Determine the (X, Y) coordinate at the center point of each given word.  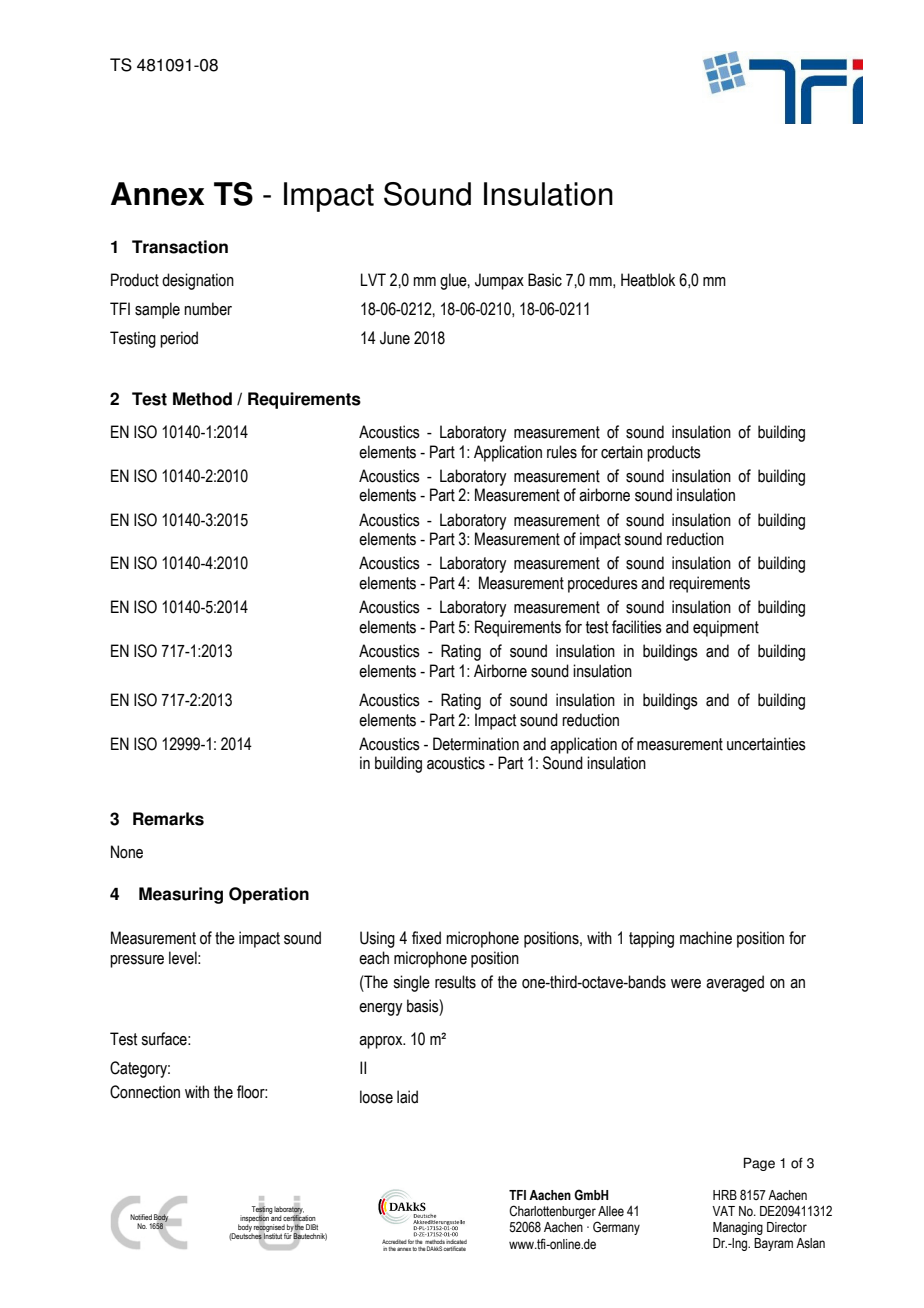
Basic (545, 280)
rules (562, 452)
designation (198, 281)
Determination (476, 744)
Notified (141, 1217)
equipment (726, 628)
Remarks (168, 819)
